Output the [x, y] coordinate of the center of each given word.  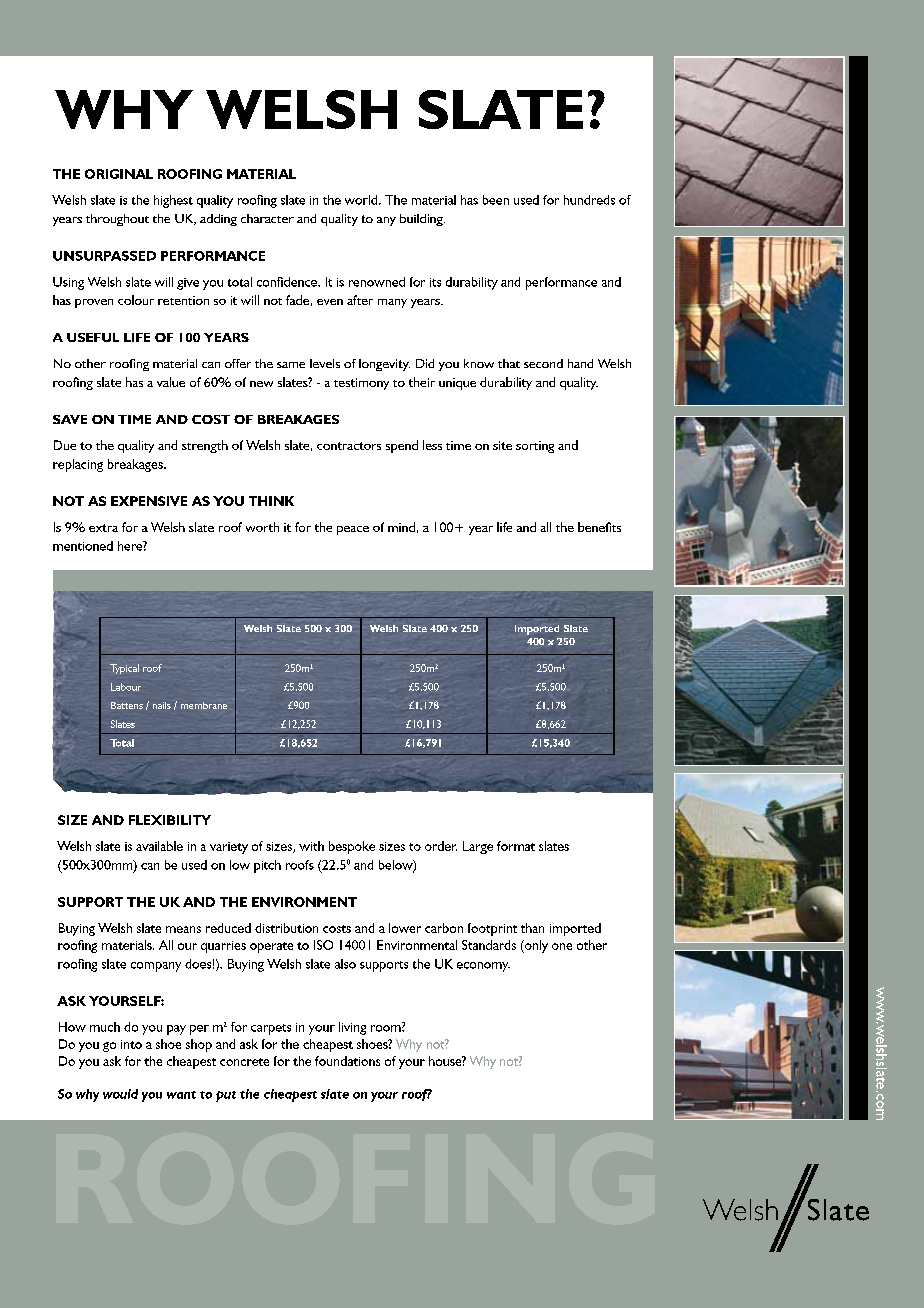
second [543, 363]
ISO [323, 945]
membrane [204, 705]
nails [162, 705]
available [159, 846]
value [171, 382]
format [516, 846]
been [496, 200]
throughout [117, 220]
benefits [599, 527]
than [532, 928]
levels [325, 363]
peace [353, 530]
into [131, 1044]
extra [103, 528]
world [362, 200]
